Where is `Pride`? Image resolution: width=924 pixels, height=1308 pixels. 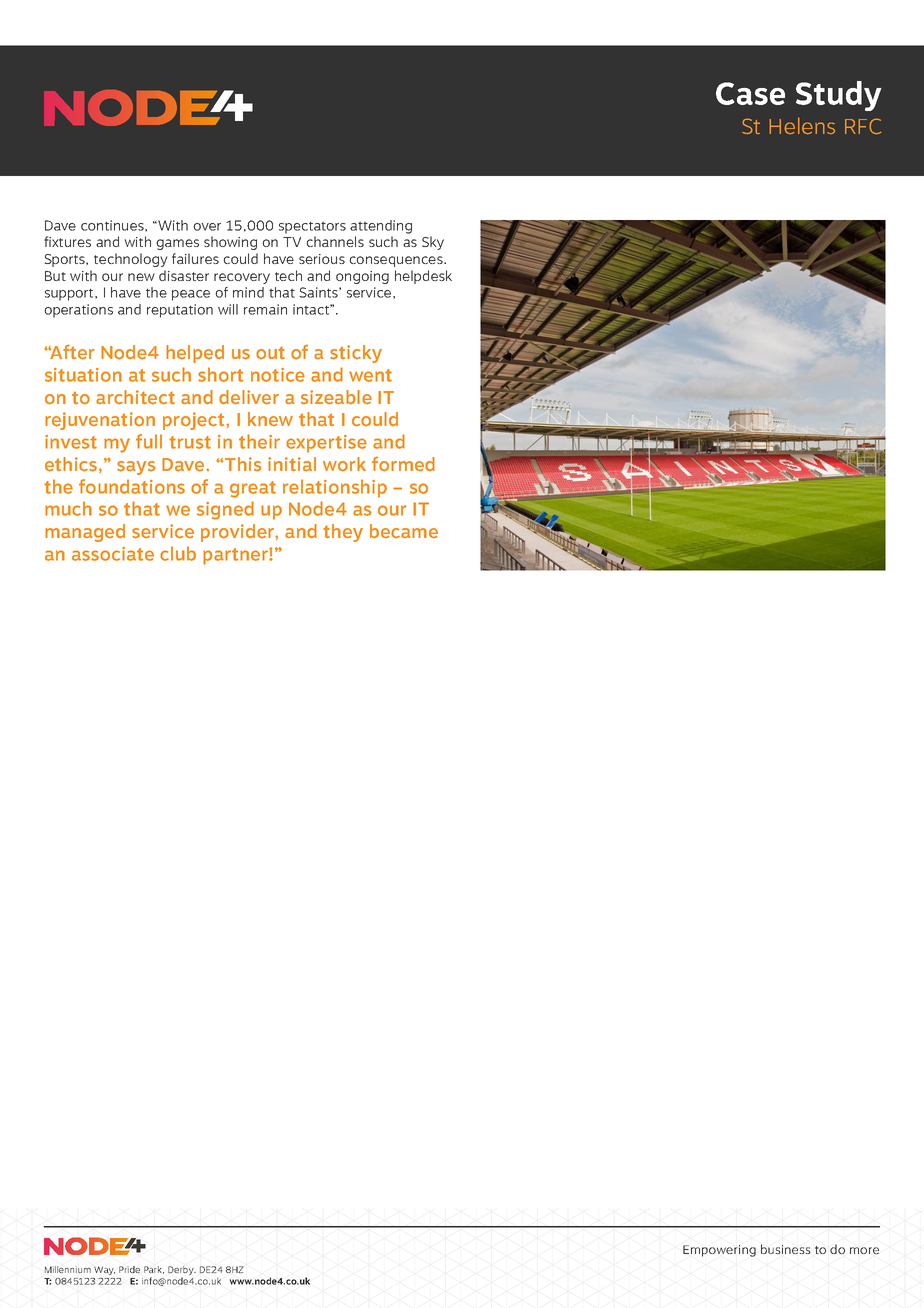
Pride is located at coordinates (129, 1269).
